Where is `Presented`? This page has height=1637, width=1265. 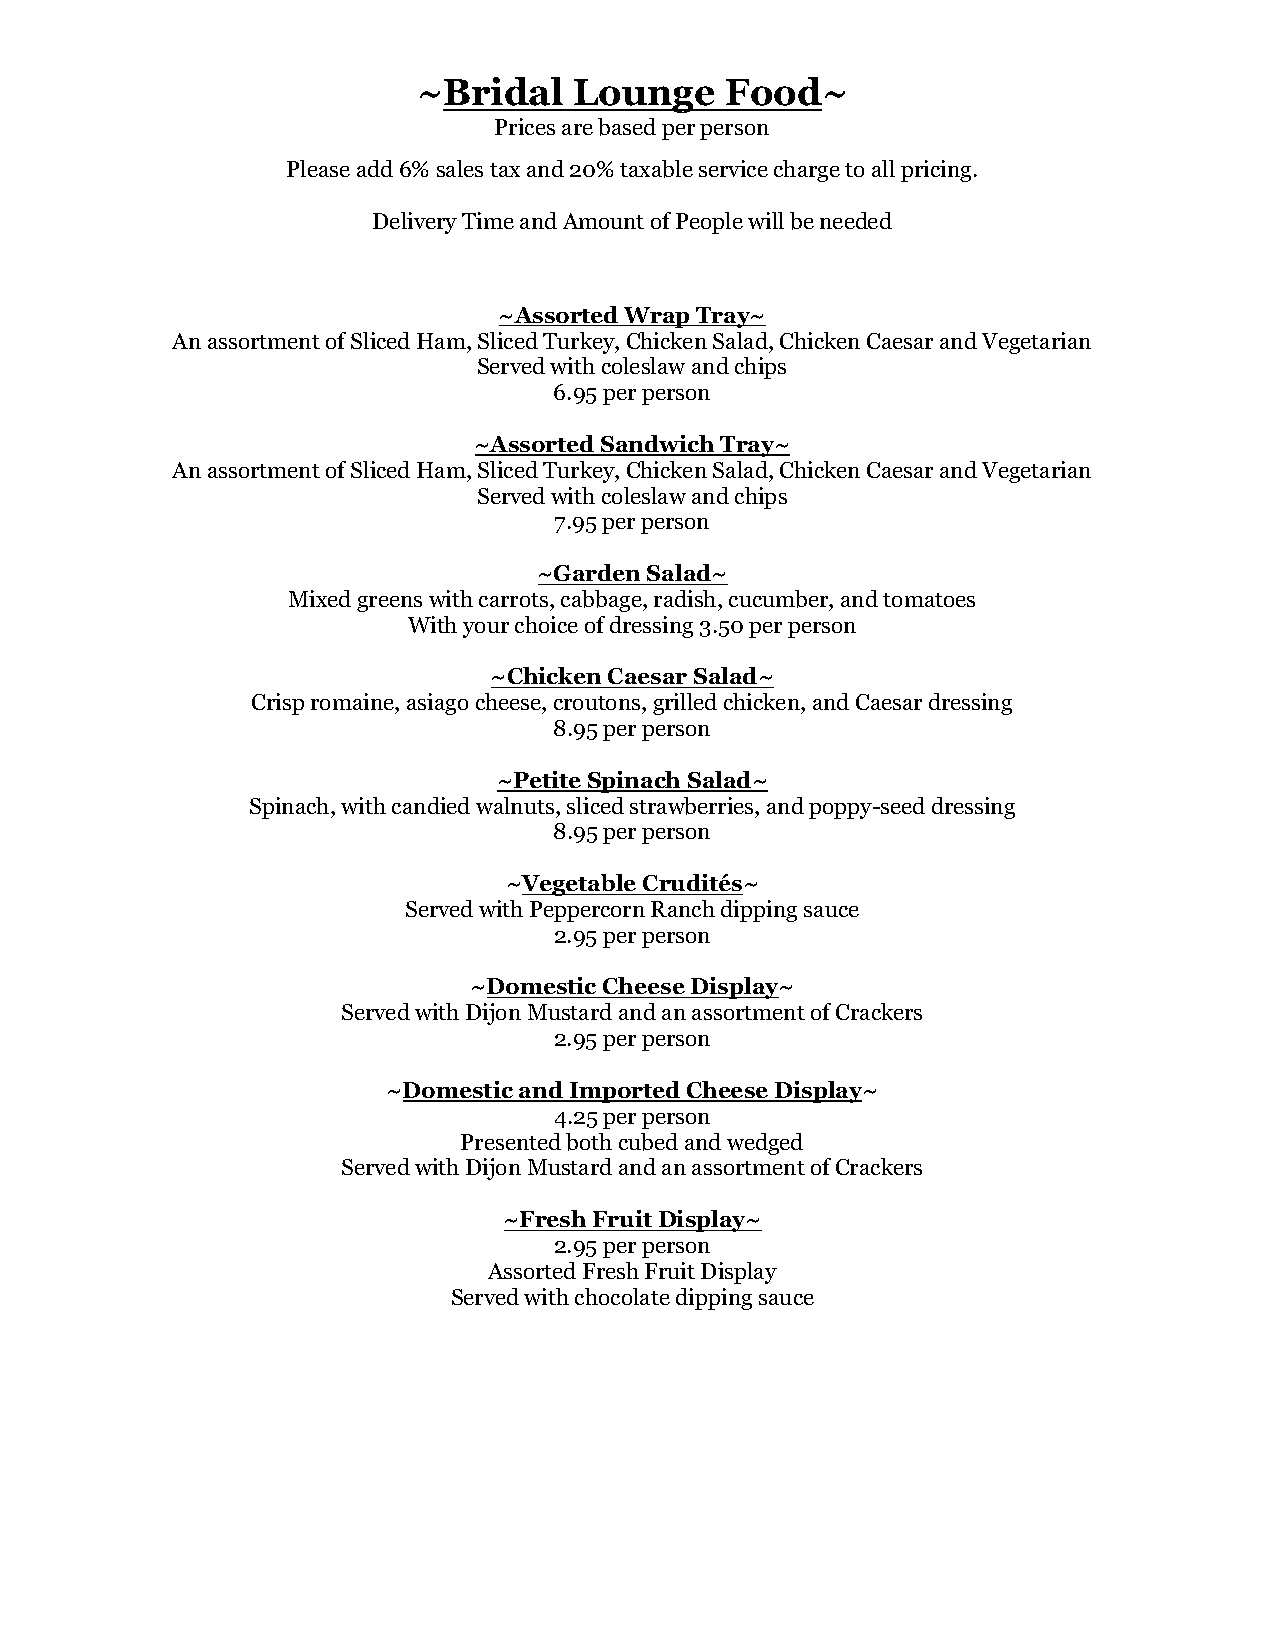 Presented is located at coordinates (511, 1141).
